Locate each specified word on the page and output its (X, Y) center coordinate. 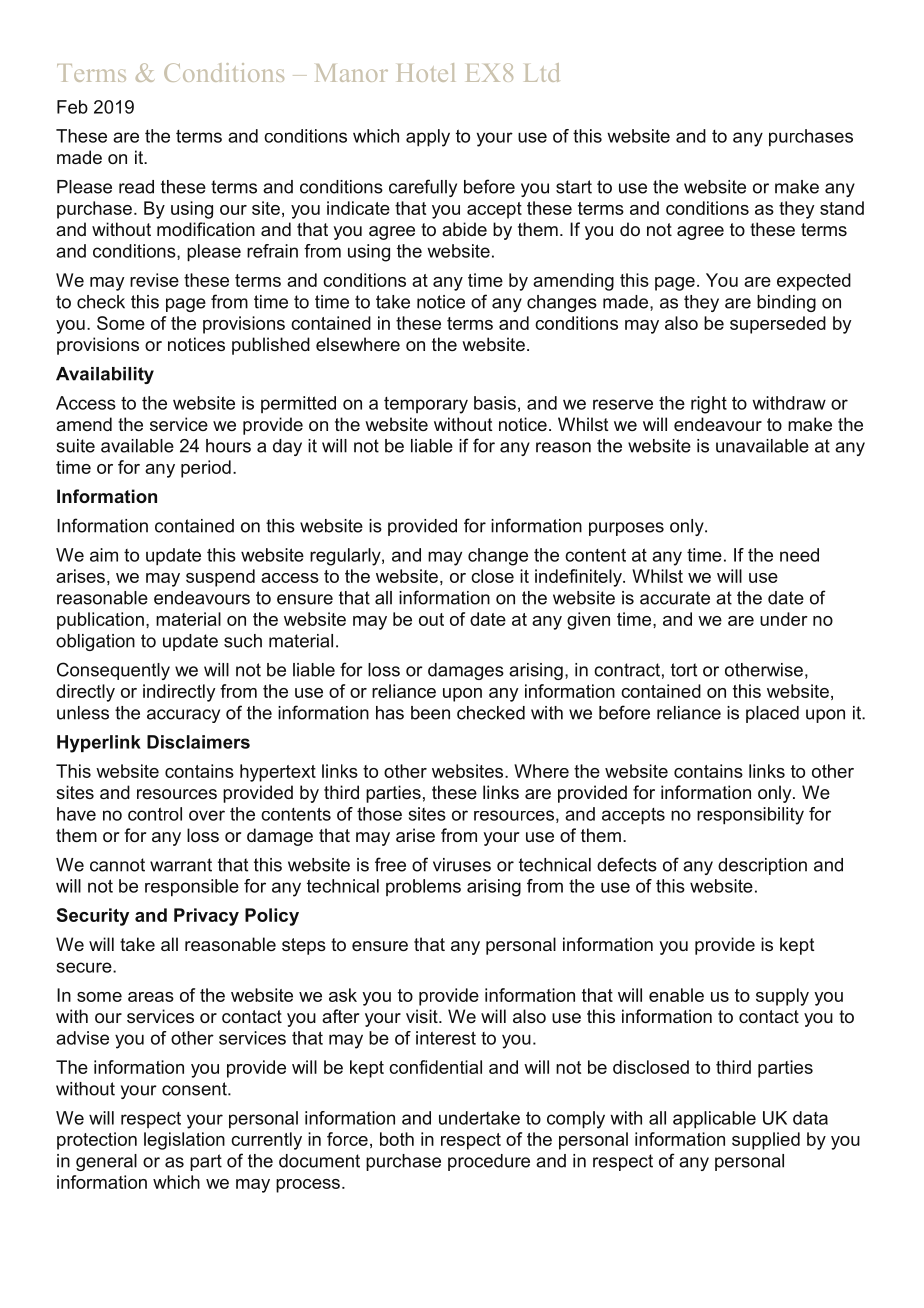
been (430, 713)
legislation (184, 1141)
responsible (192, 888)
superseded (778, 325)
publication (100, 621)
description (762, 866)
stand (842, 208)
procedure (489, 1162)
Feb (72, 107)
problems (423, 887)
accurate (675, 598)
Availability (105, 375)
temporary (426, 405)
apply (428, 138)
